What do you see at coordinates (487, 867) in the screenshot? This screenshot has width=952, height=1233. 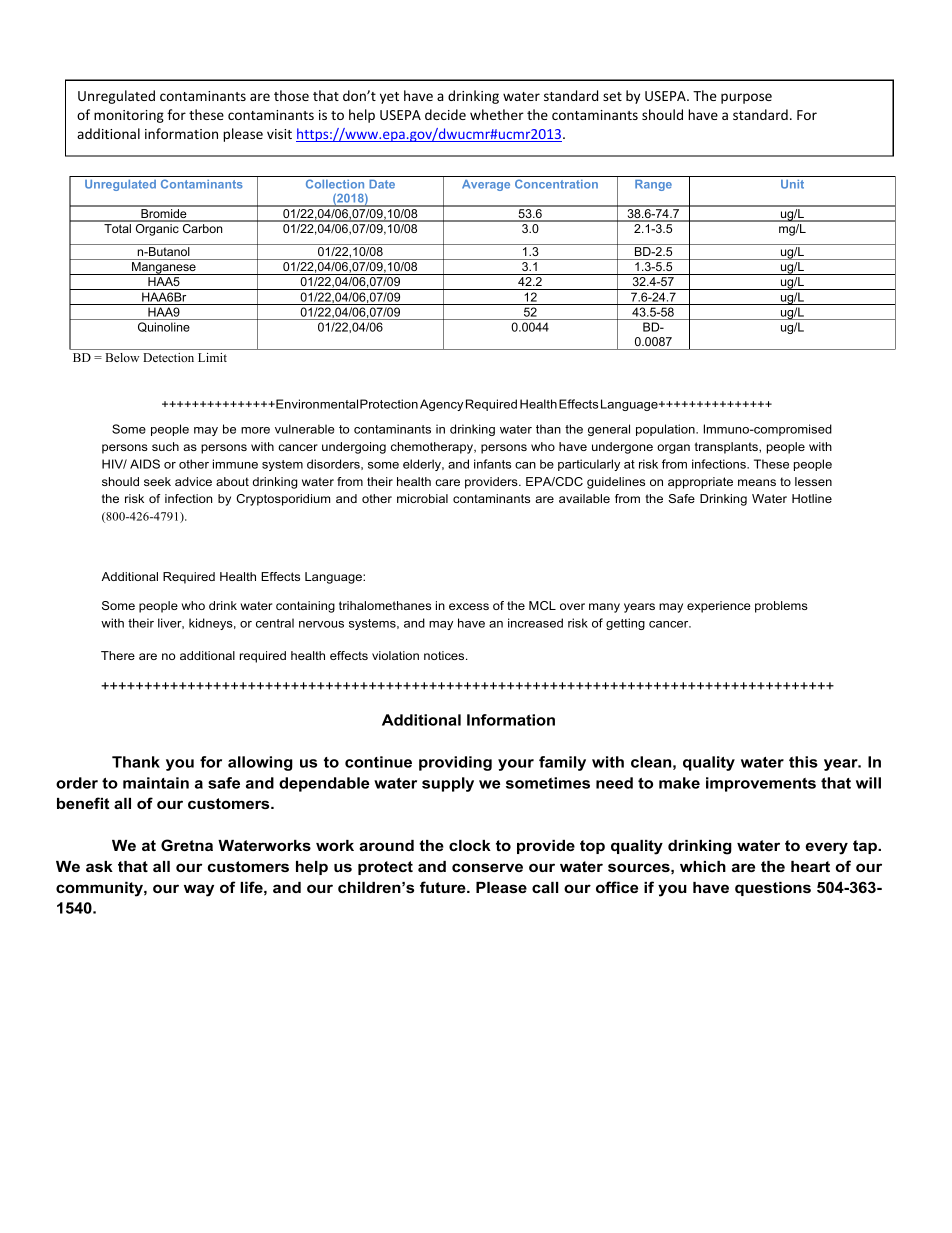 I see `conserve` at bounding box center [487, 867].
